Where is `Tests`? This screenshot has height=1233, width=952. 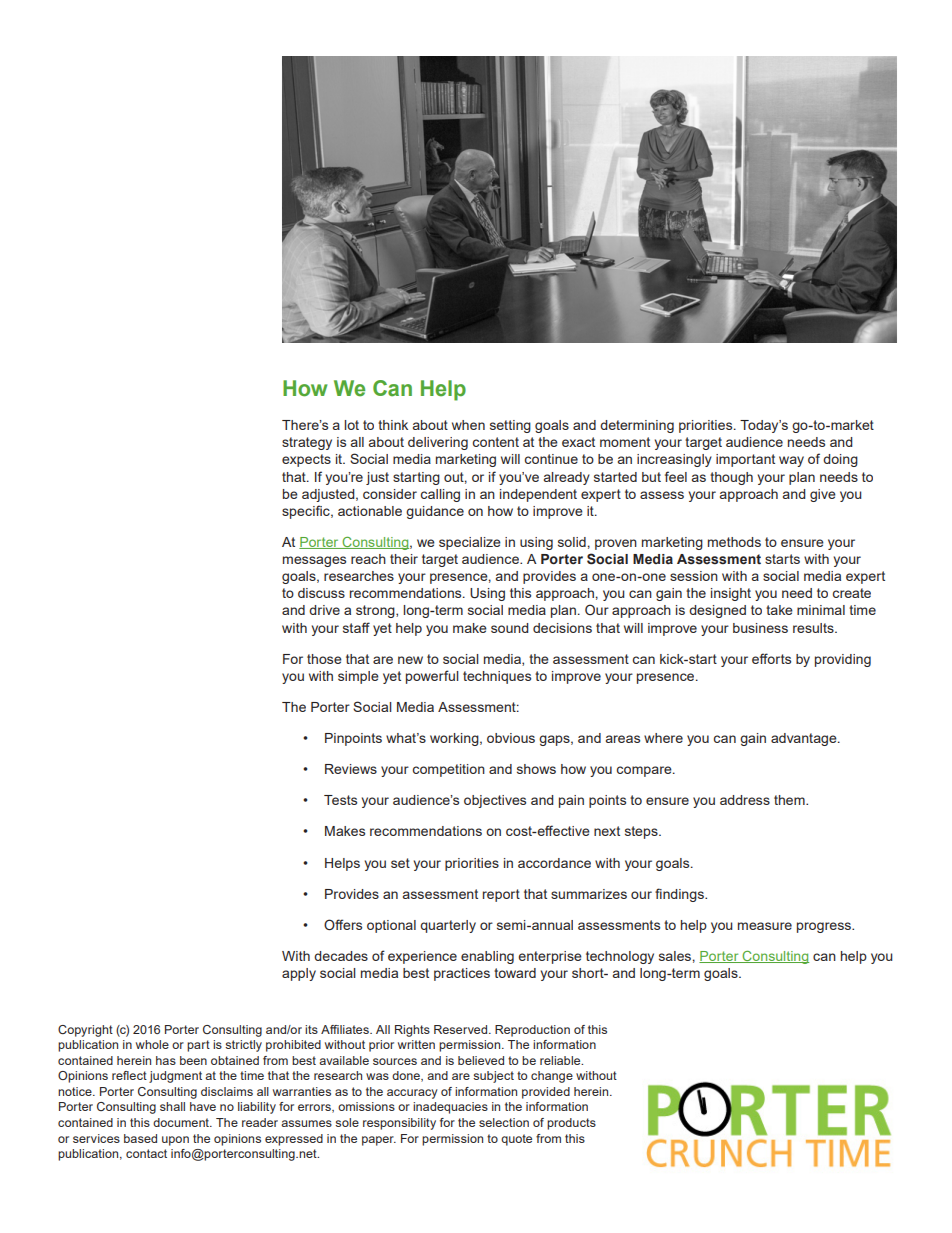
Tests is located at coordinates (340, 800).
